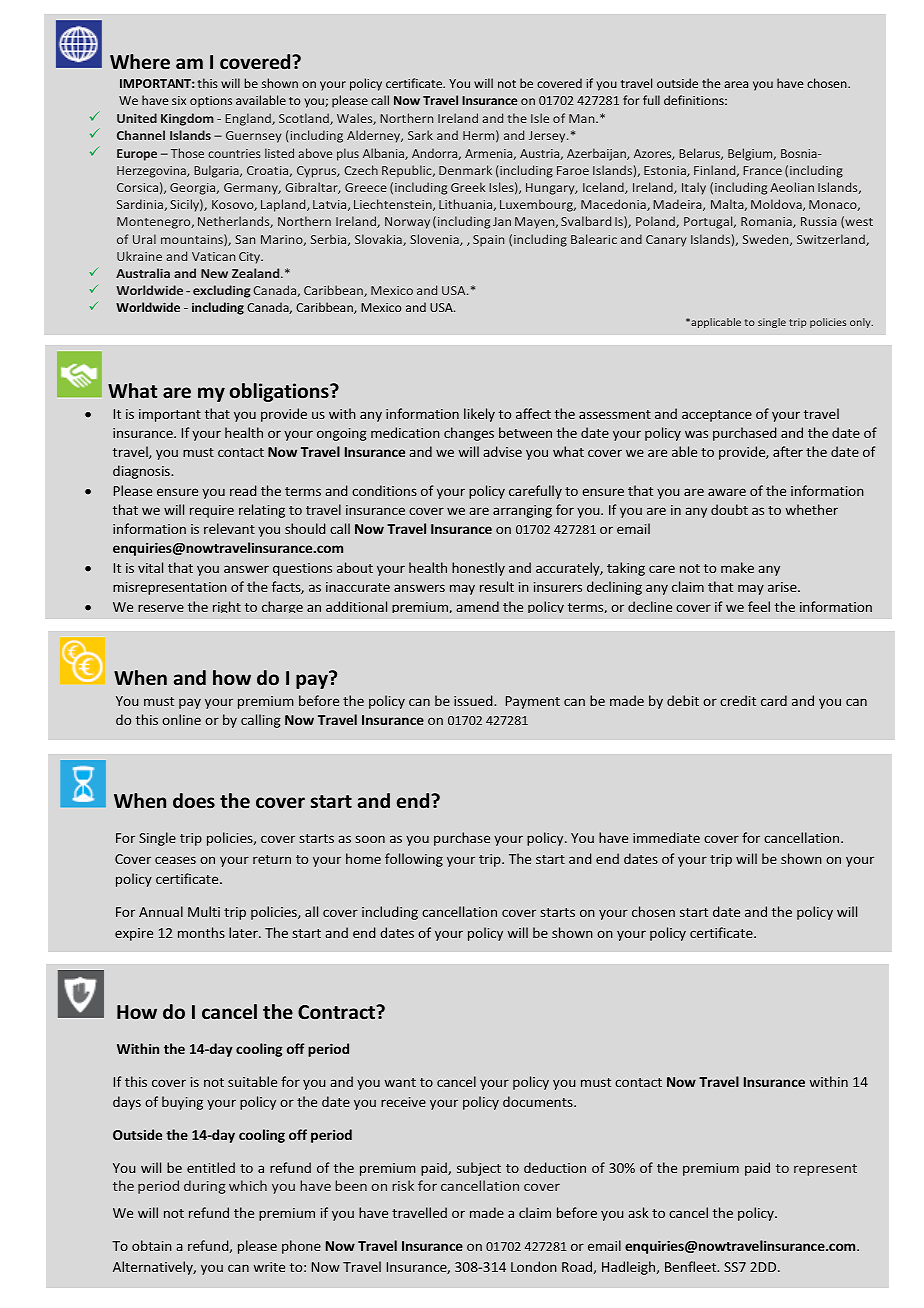  Describe the element at coordinates (666, 837) in the screenshot. I see `immediate` at that location.
